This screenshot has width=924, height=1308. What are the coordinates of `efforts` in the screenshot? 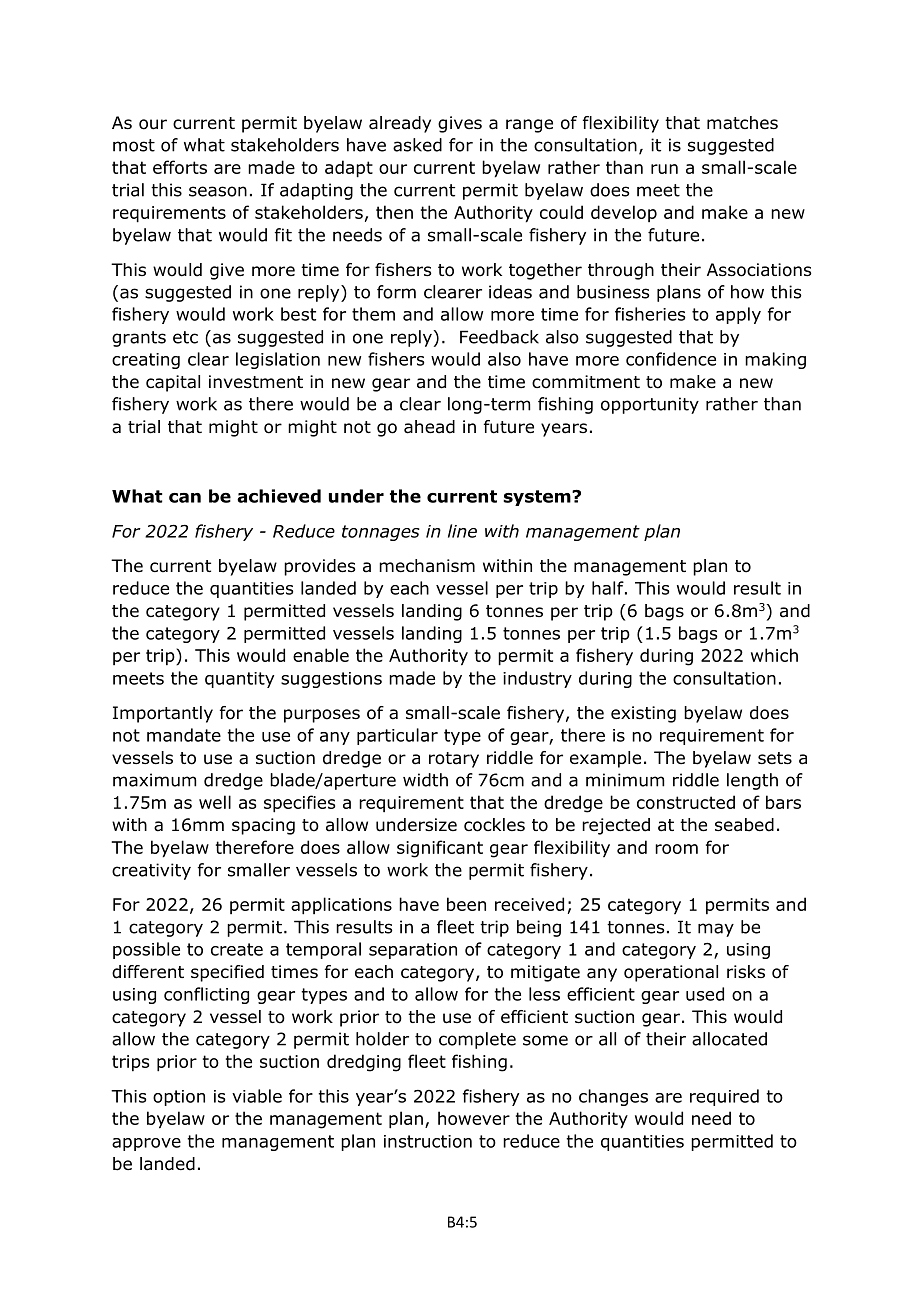 It's located at (180, 167).
